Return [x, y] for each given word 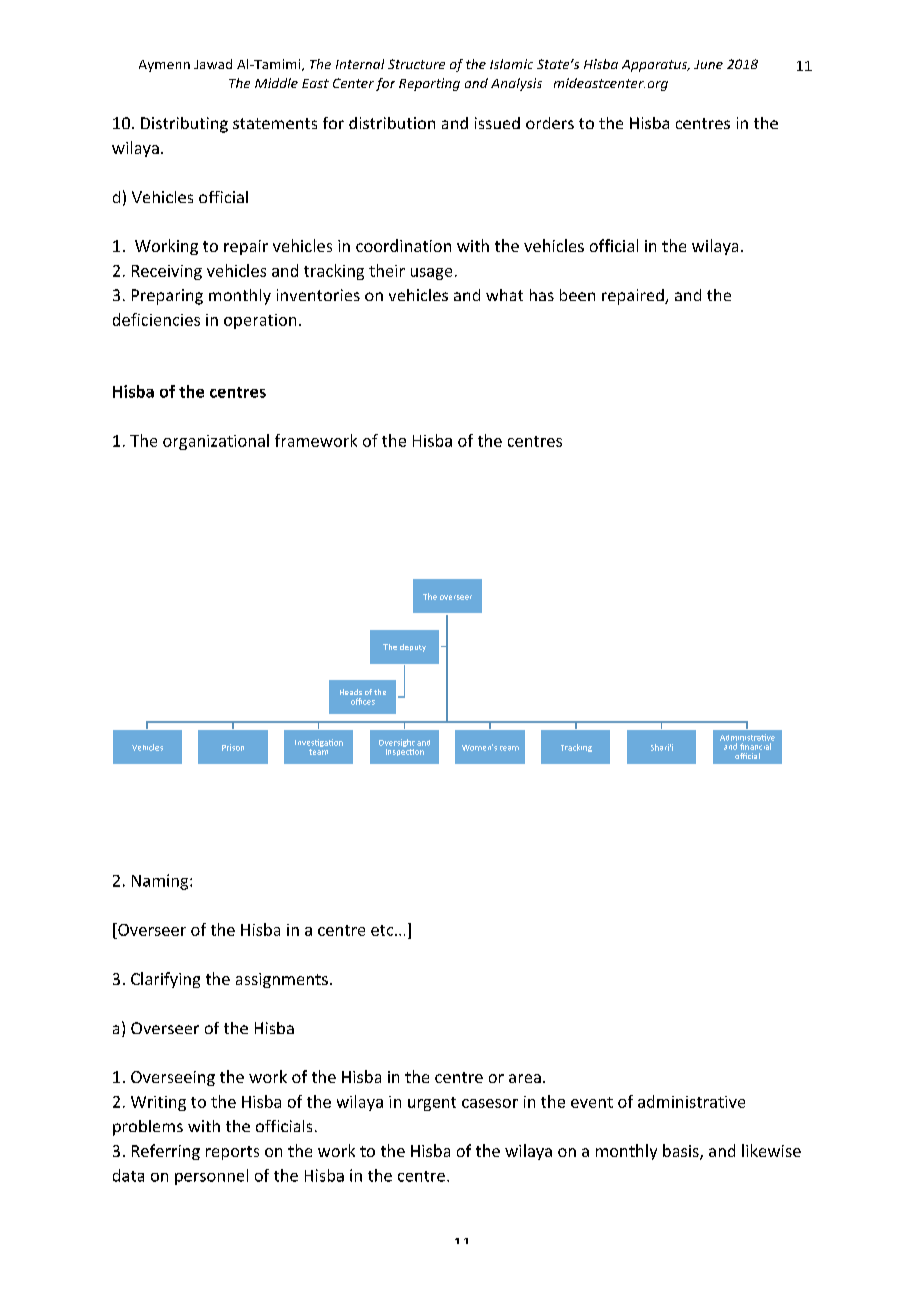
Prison [233, 747]
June [708, 64]
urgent [432, 1104]
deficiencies [156, 319]
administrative [691, 1101]
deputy [413, 648]
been [577, 295]
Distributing [184, 125]
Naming [161, 882]
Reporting [429, 84]
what [504, 295]
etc [383, 930]
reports [232, 1153]
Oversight [397, 744]
